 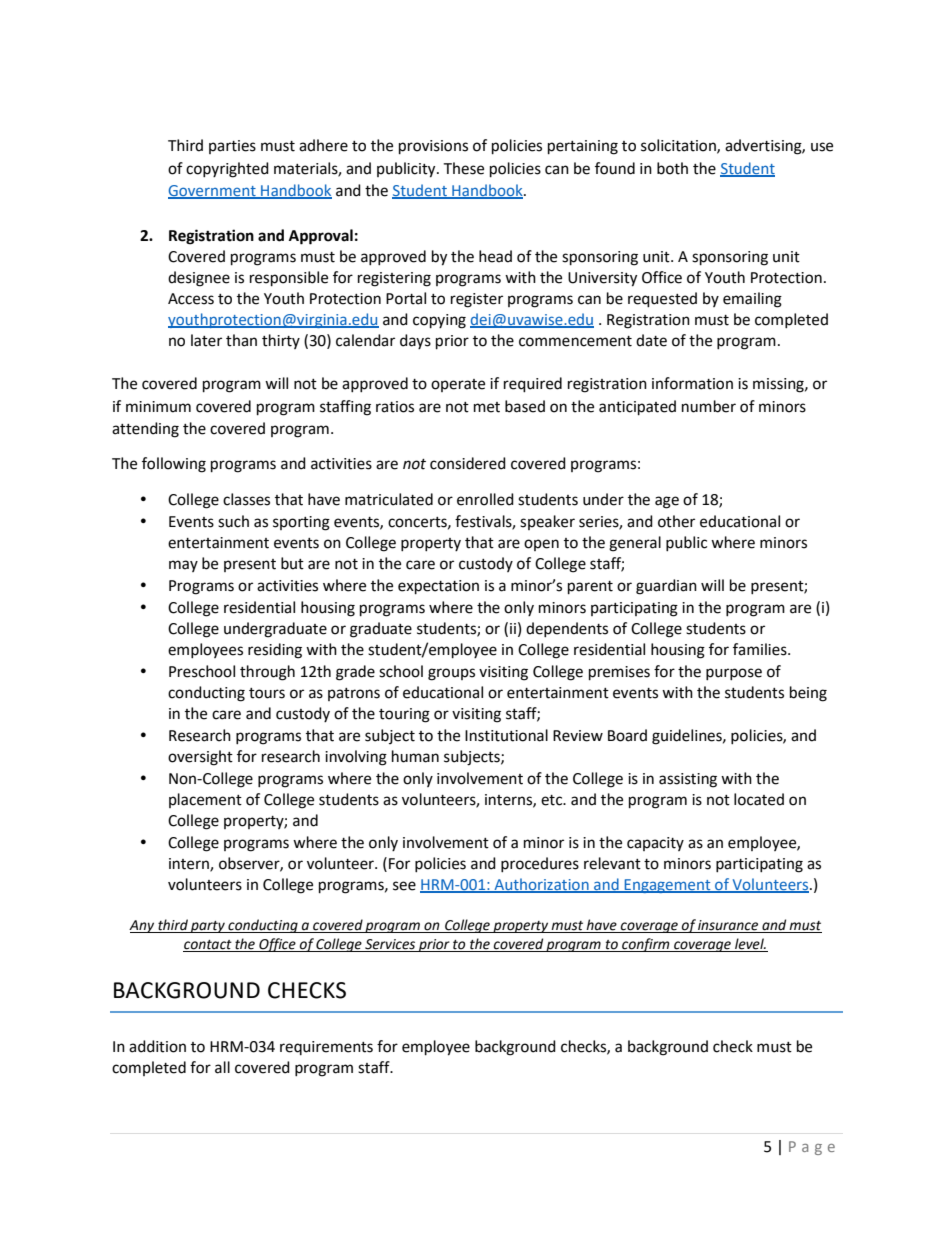 What do you see at coordinates (463, 168) in the page?
I see `These` at bounding box center [463, 168].
